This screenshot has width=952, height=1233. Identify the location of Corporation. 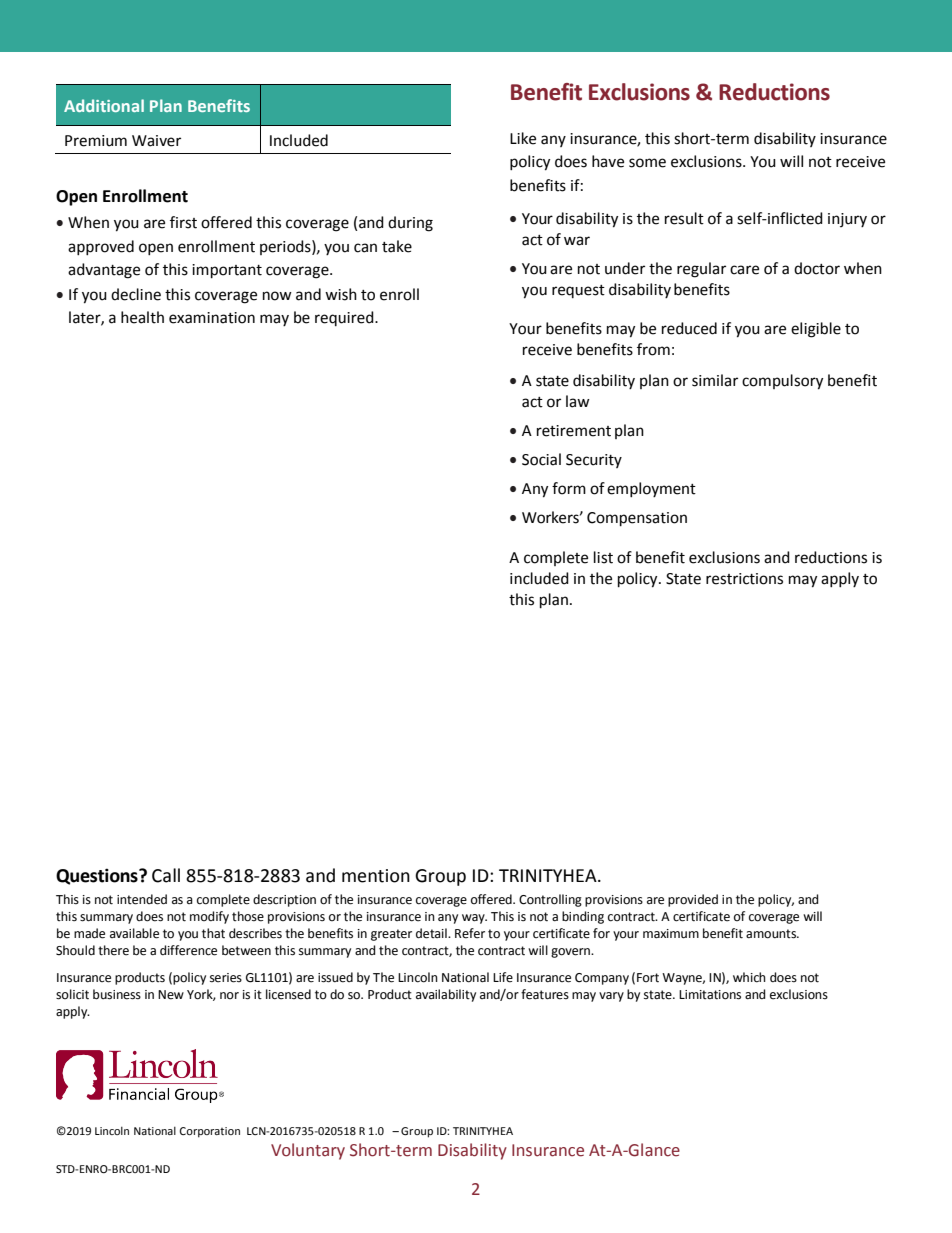
(209, 1132).
